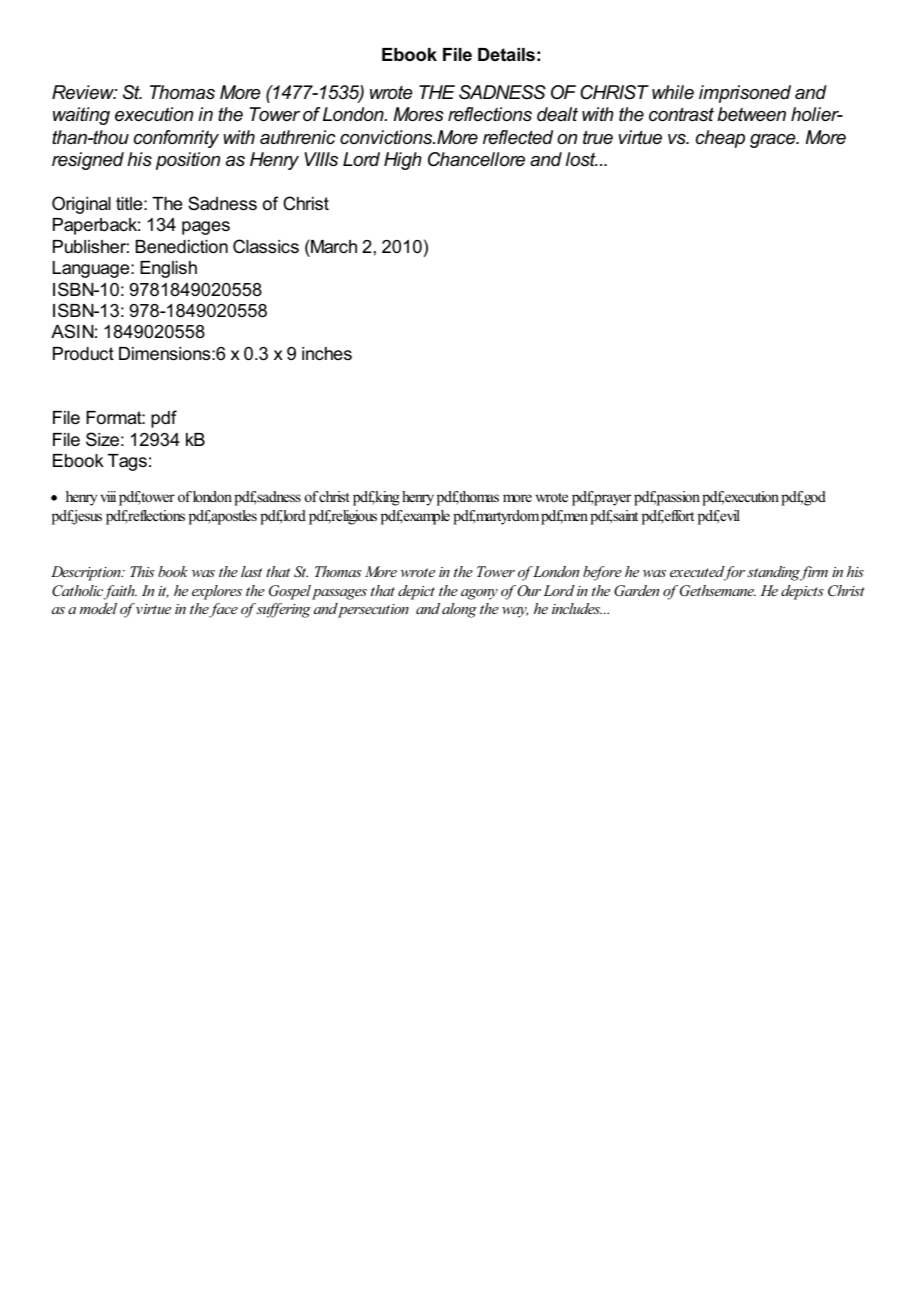 The width and height of the screenshot is (924, 1308). I want to click on cheap, so click(720, 139).
